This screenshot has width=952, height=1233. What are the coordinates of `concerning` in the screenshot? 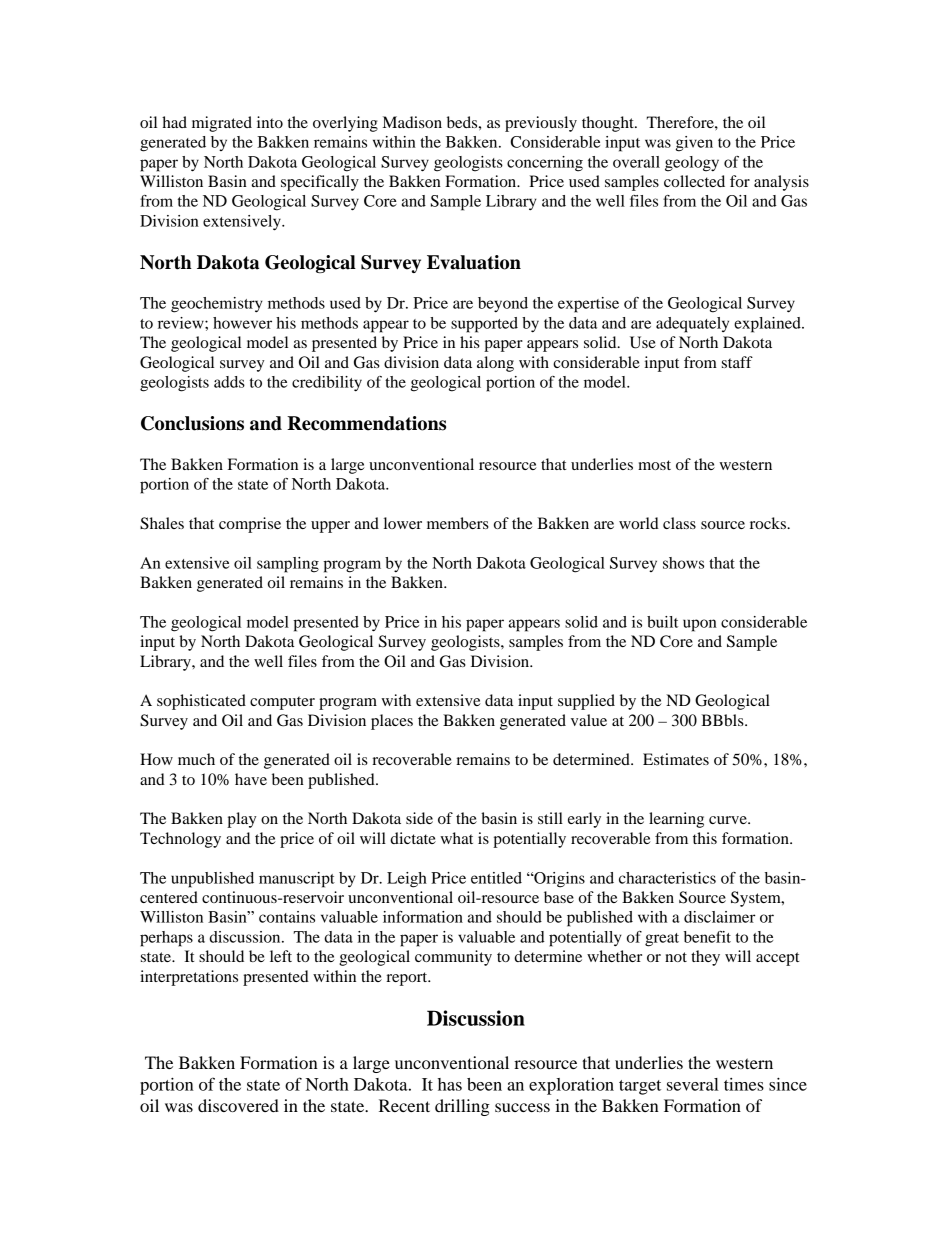 It's located at (545, 164).
